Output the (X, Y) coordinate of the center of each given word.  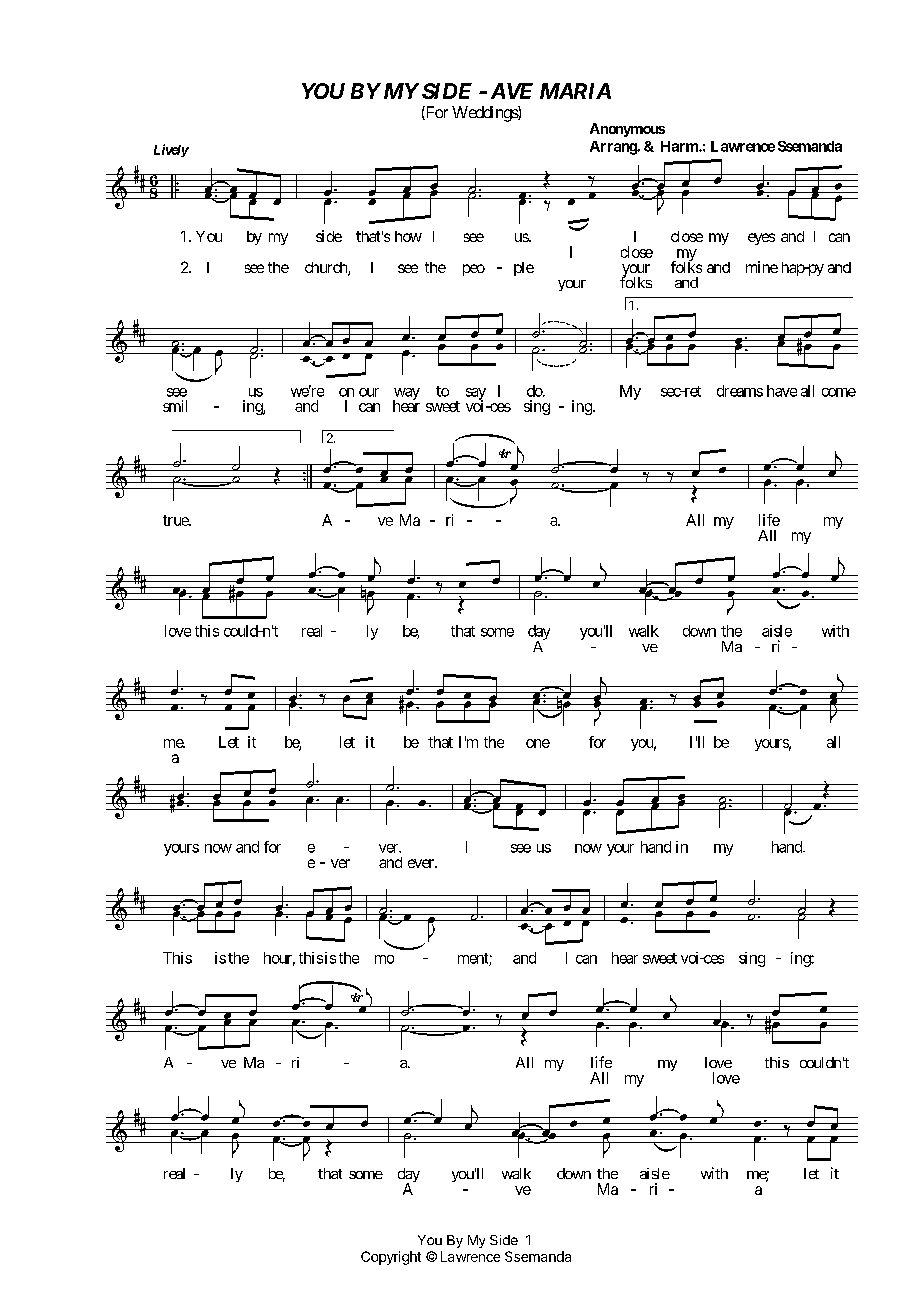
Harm (680, 146)
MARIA (575, 91)
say (476, 395)
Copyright (391, 1258)
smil (175, 406)
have (782, 391)
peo (474, 270)
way (406, 395)
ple (524, 269)
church (327, 269)
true (176, 520)
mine (762, 267)
